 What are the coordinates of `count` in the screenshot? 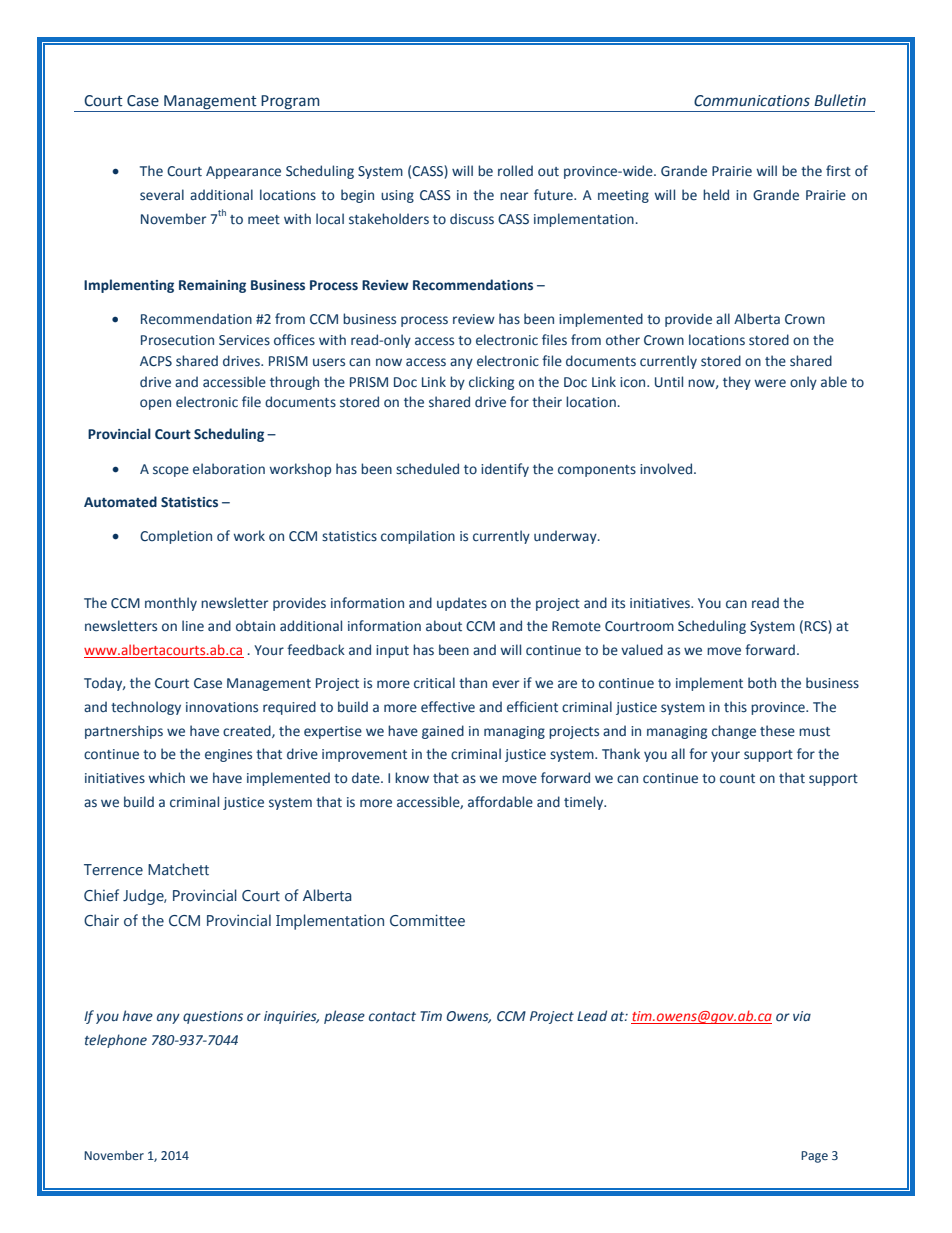 It's located at (737, 779).
